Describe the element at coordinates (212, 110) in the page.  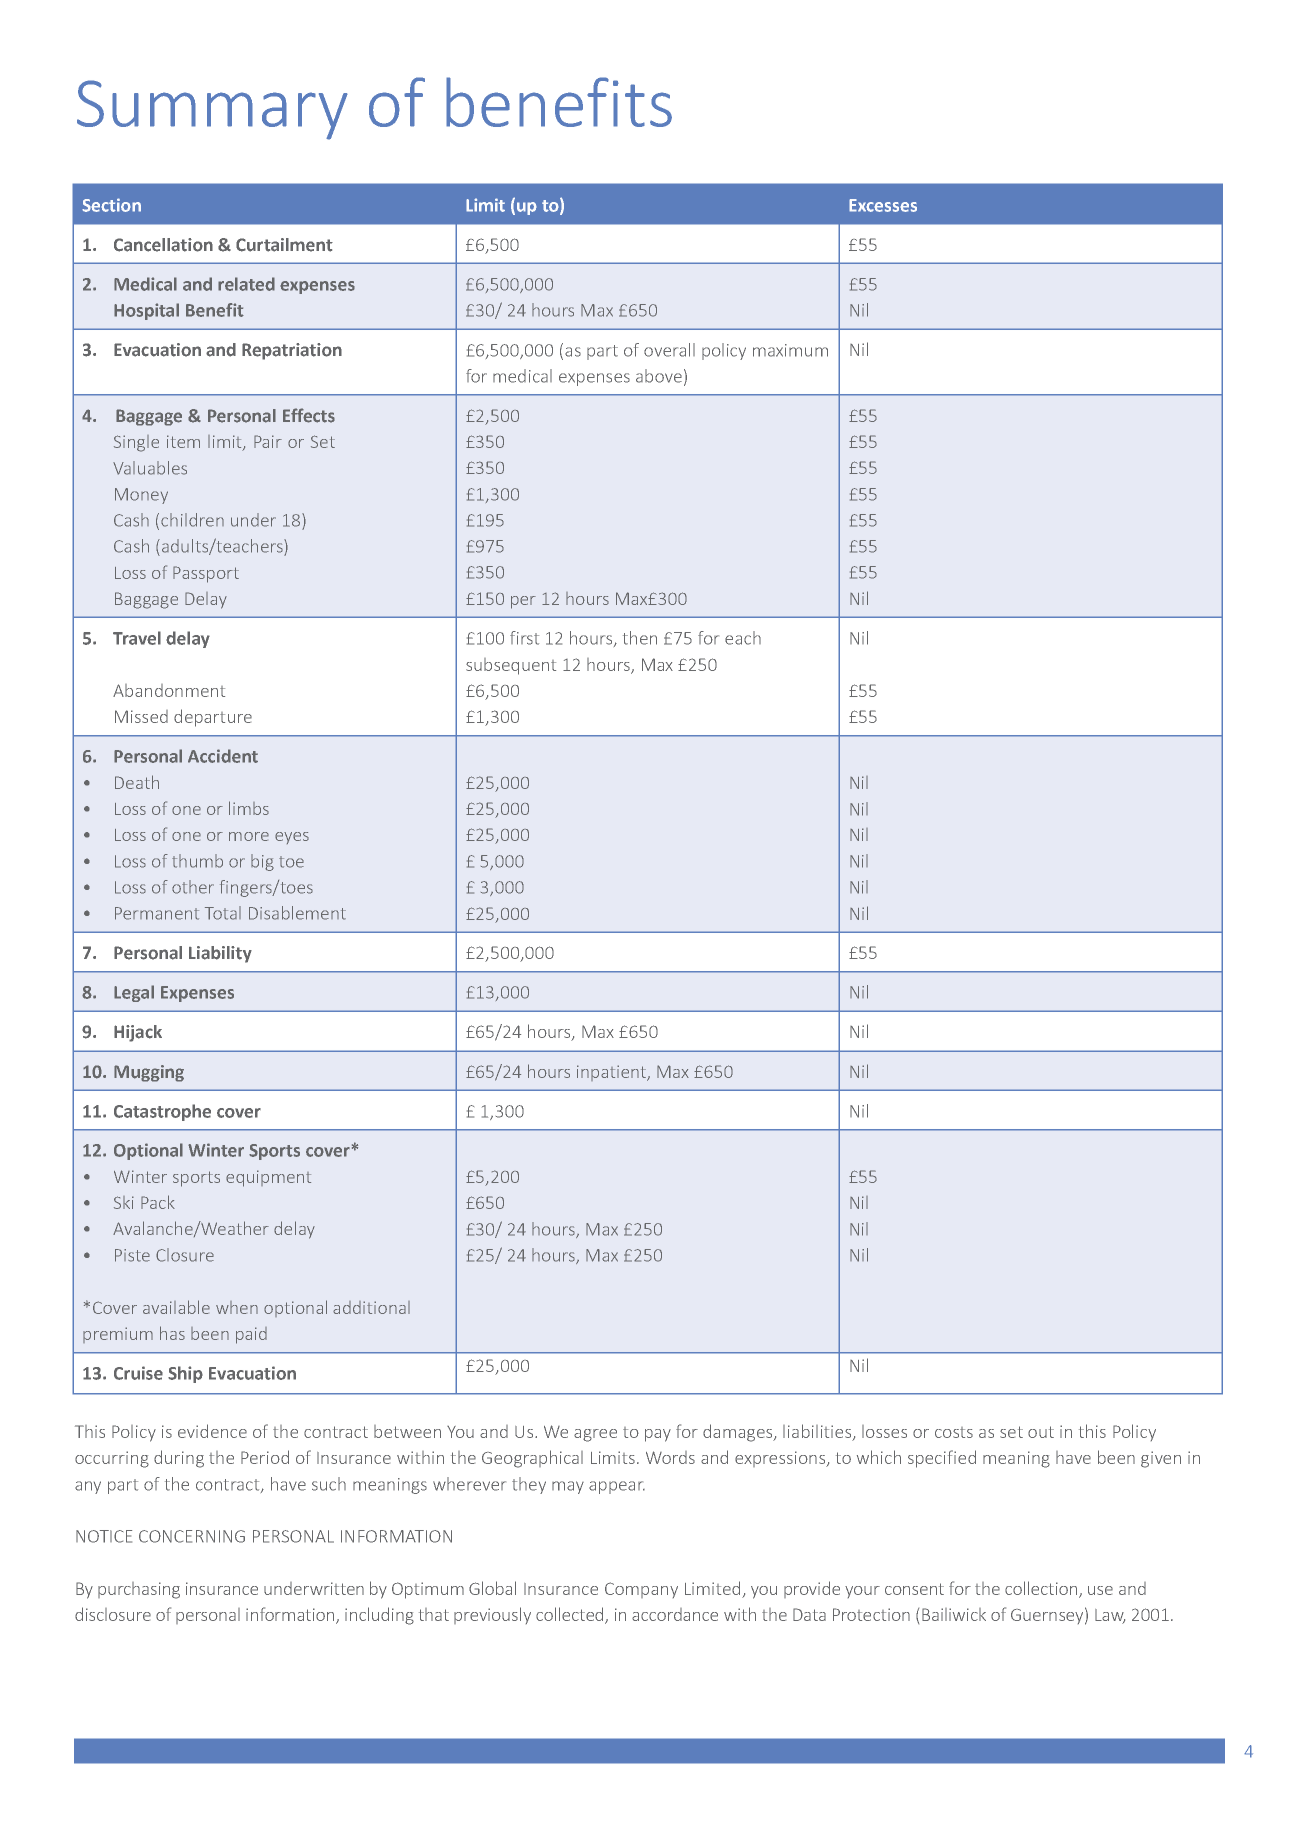
I see `Summary` at that location.
